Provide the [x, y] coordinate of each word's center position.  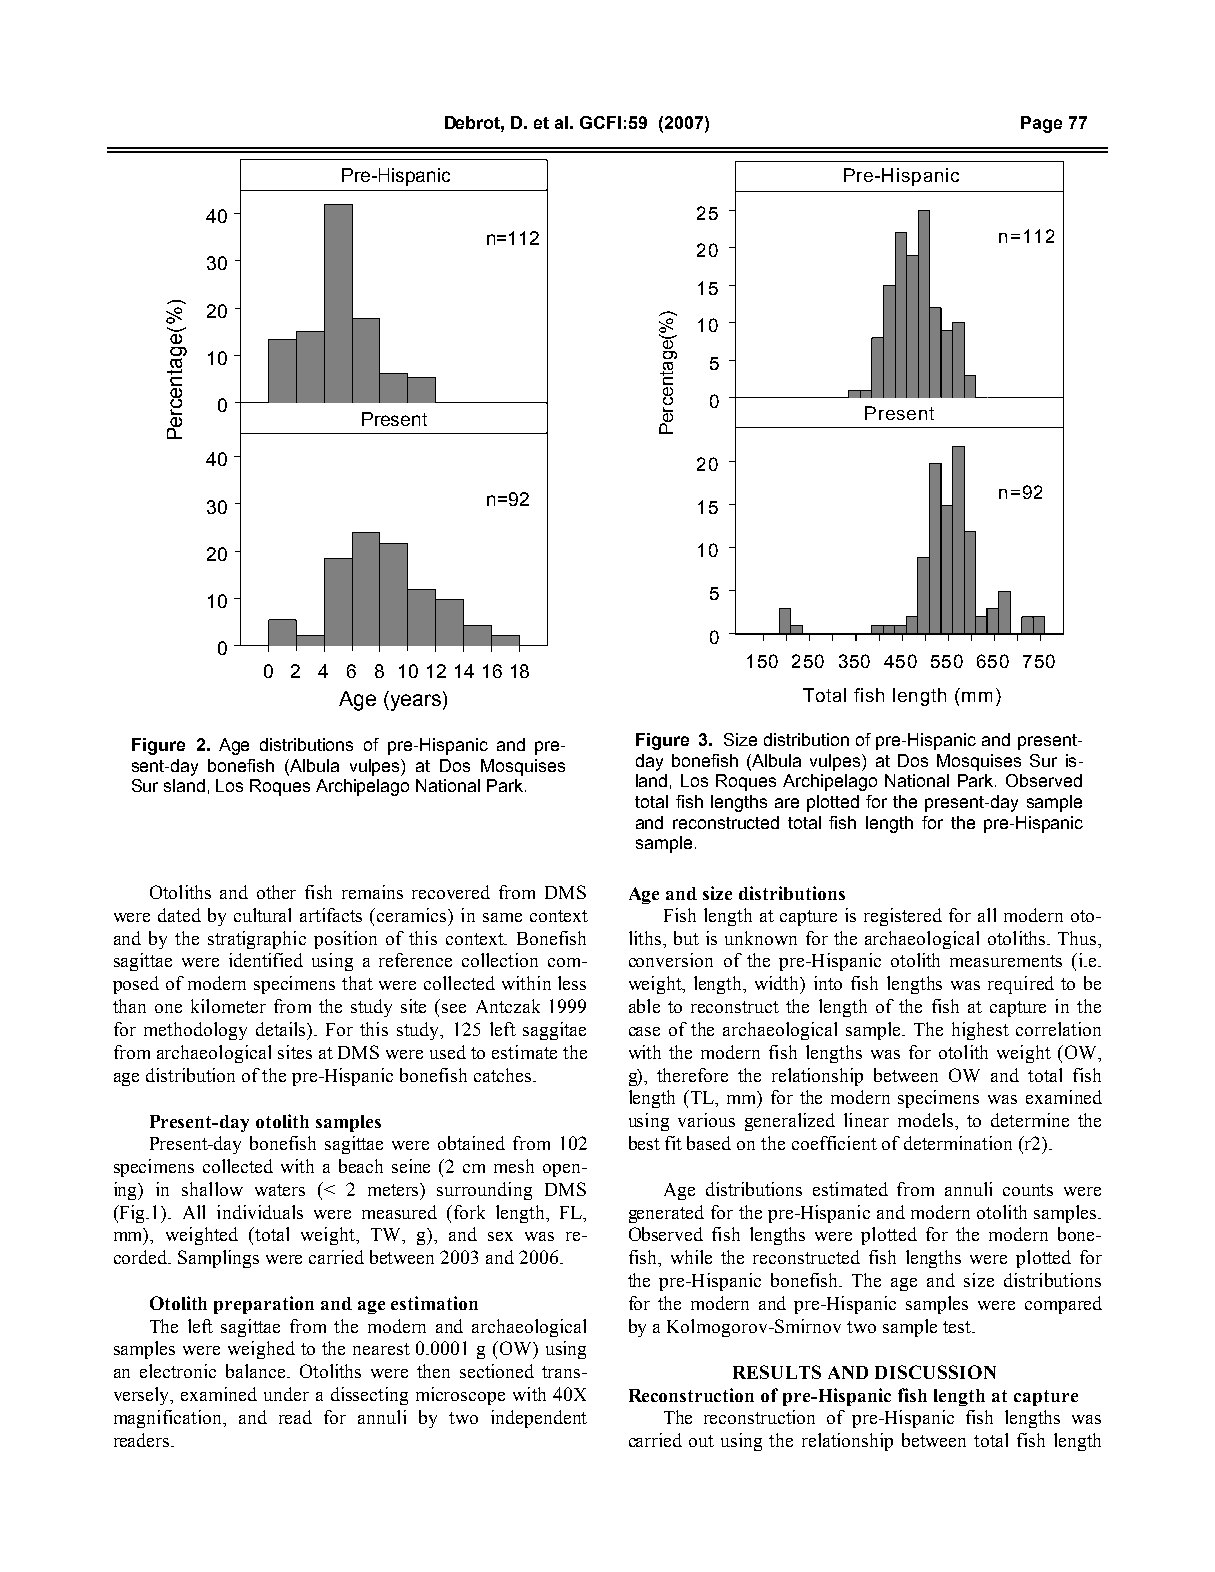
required [1021, 985]
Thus [1078, 938]
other [276, 892]
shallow [212, 1189]
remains [372, 892]
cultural [262, 915]
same [502, 917]
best [644, 1143]
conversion [671, 960]
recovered [451, 892]
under [286, 1394]
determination [958, 1143]
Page [1041, 124]
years [414, 702]
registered [903, 917]
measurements [1006, 961]
